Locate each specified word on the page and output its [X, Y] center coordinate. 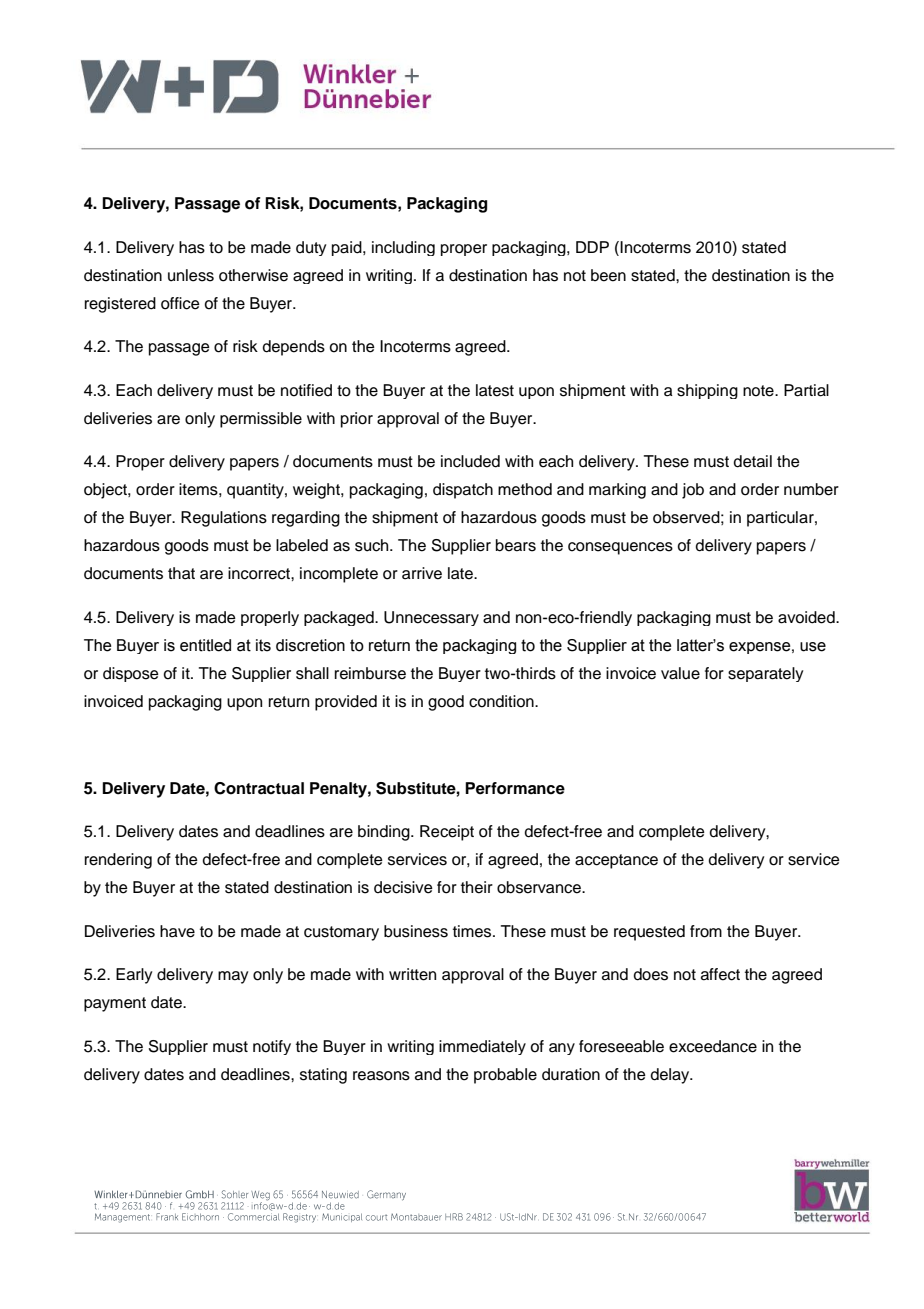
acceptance [616, 861]
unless [191, 275]
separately [765, 674]
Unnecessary [431, 618]
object [106, 491]
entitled [205, 645]
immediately [482, 1047]
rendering [118, 861]
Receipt [447, 833]
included [470, 461]
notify [272, 1047]
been [608, 275]
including [403, 248]
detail [753, 461]
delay [671, 1076]
